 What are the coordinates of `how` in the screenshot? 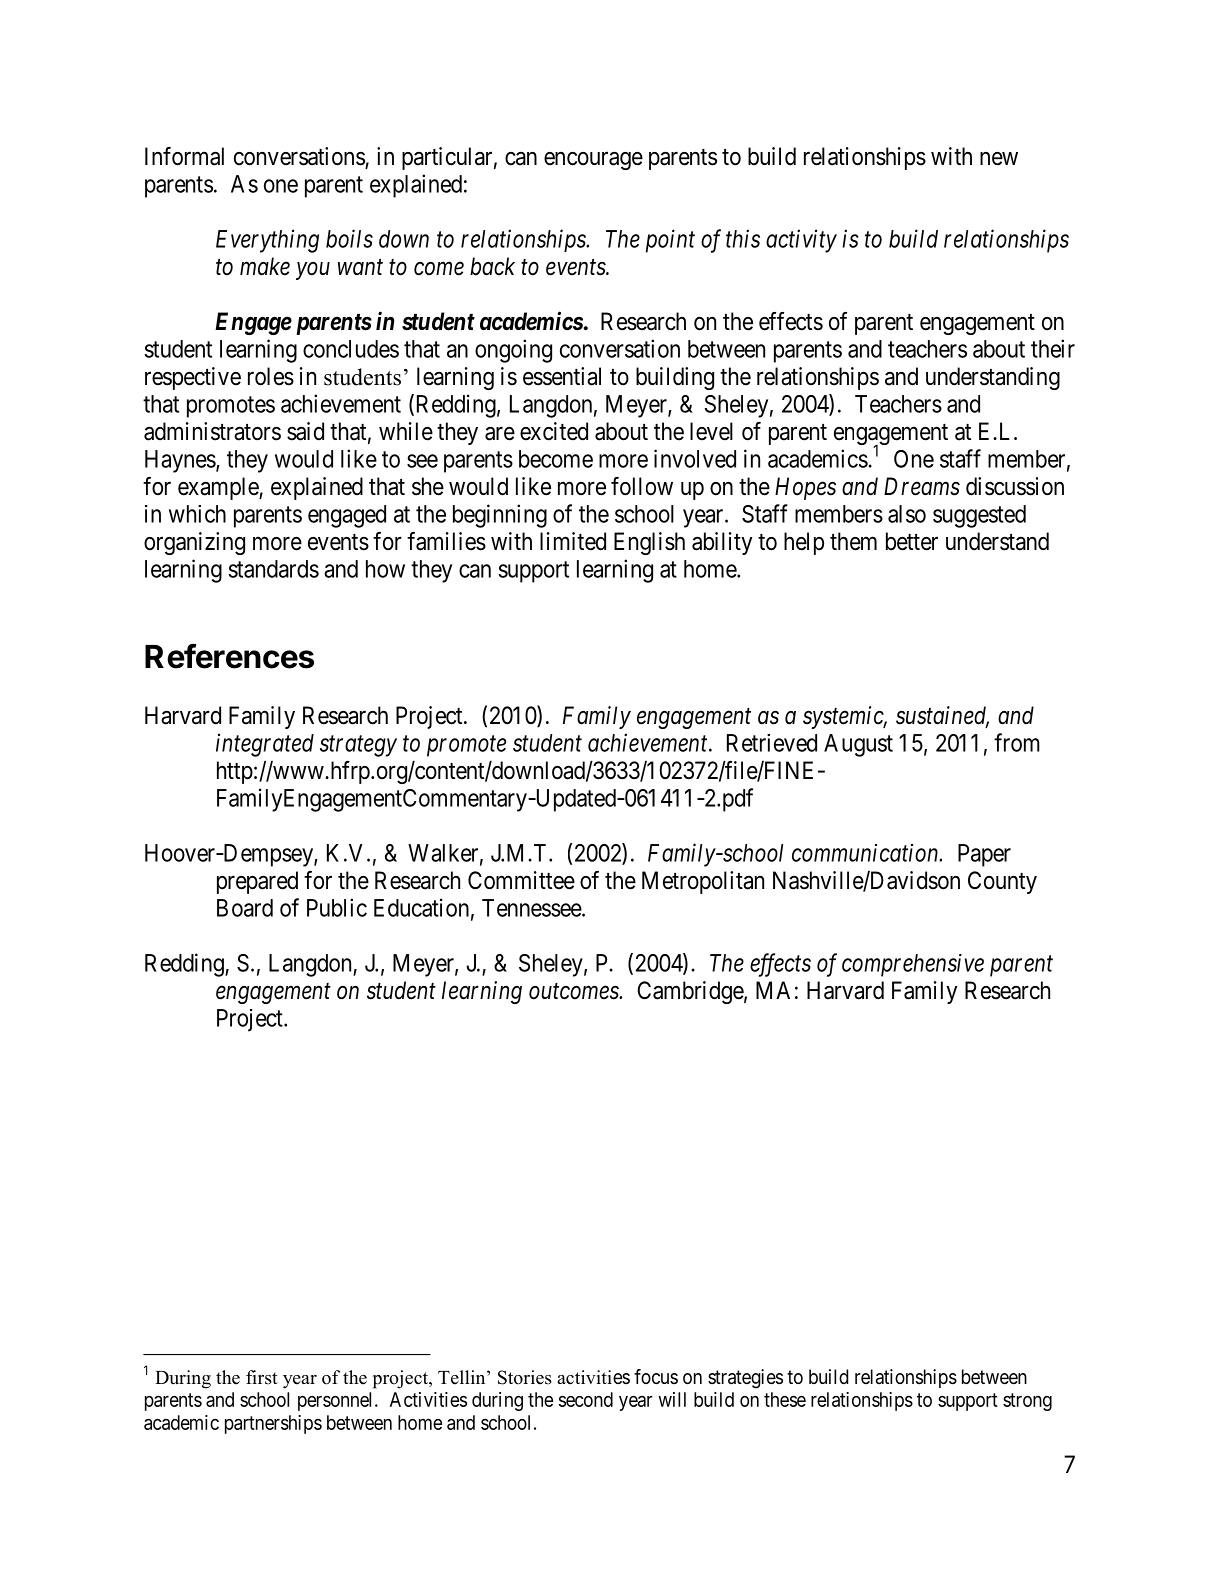 It's located at (385, 569).
